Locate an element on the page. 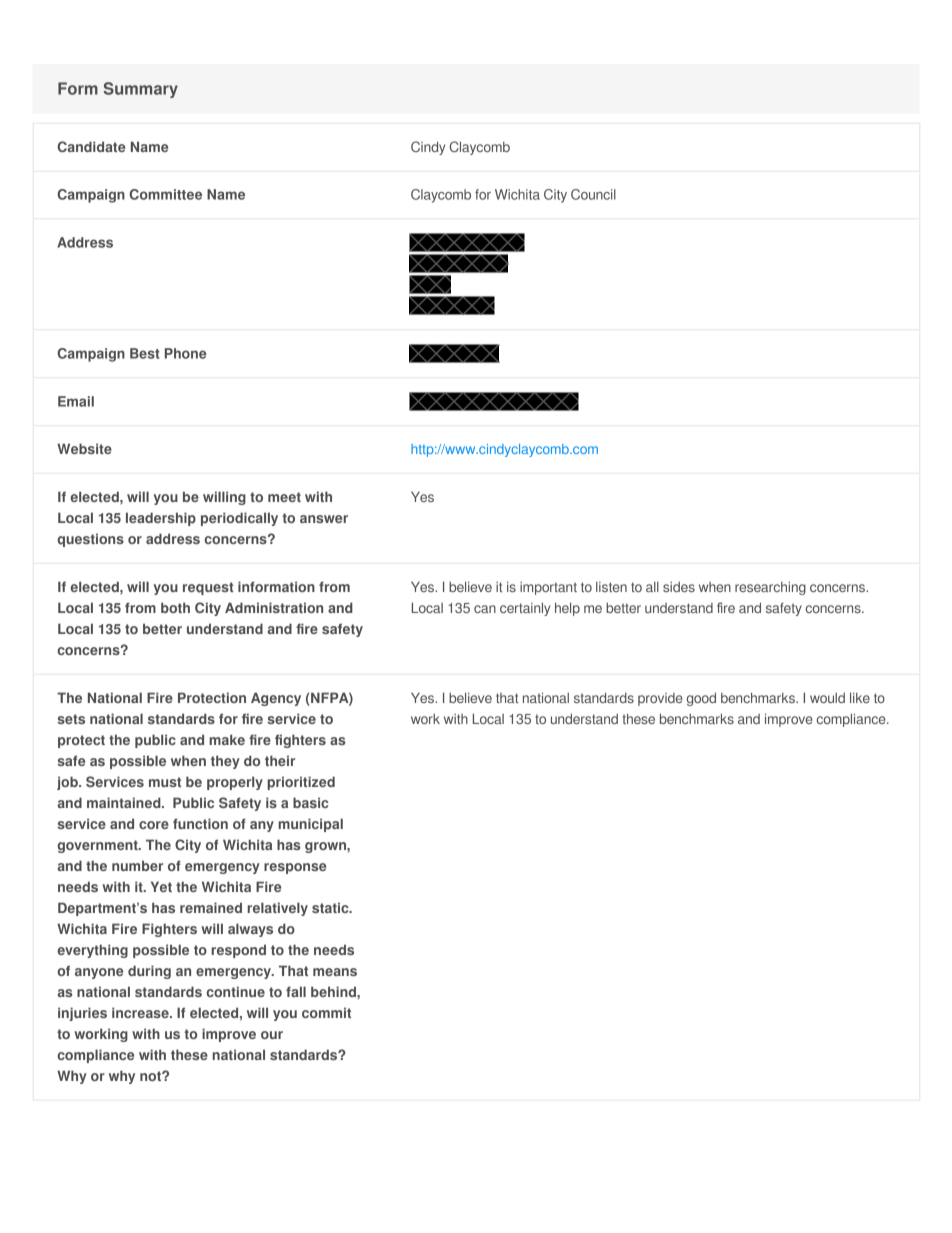  static is located at coordinates (331, 907).
